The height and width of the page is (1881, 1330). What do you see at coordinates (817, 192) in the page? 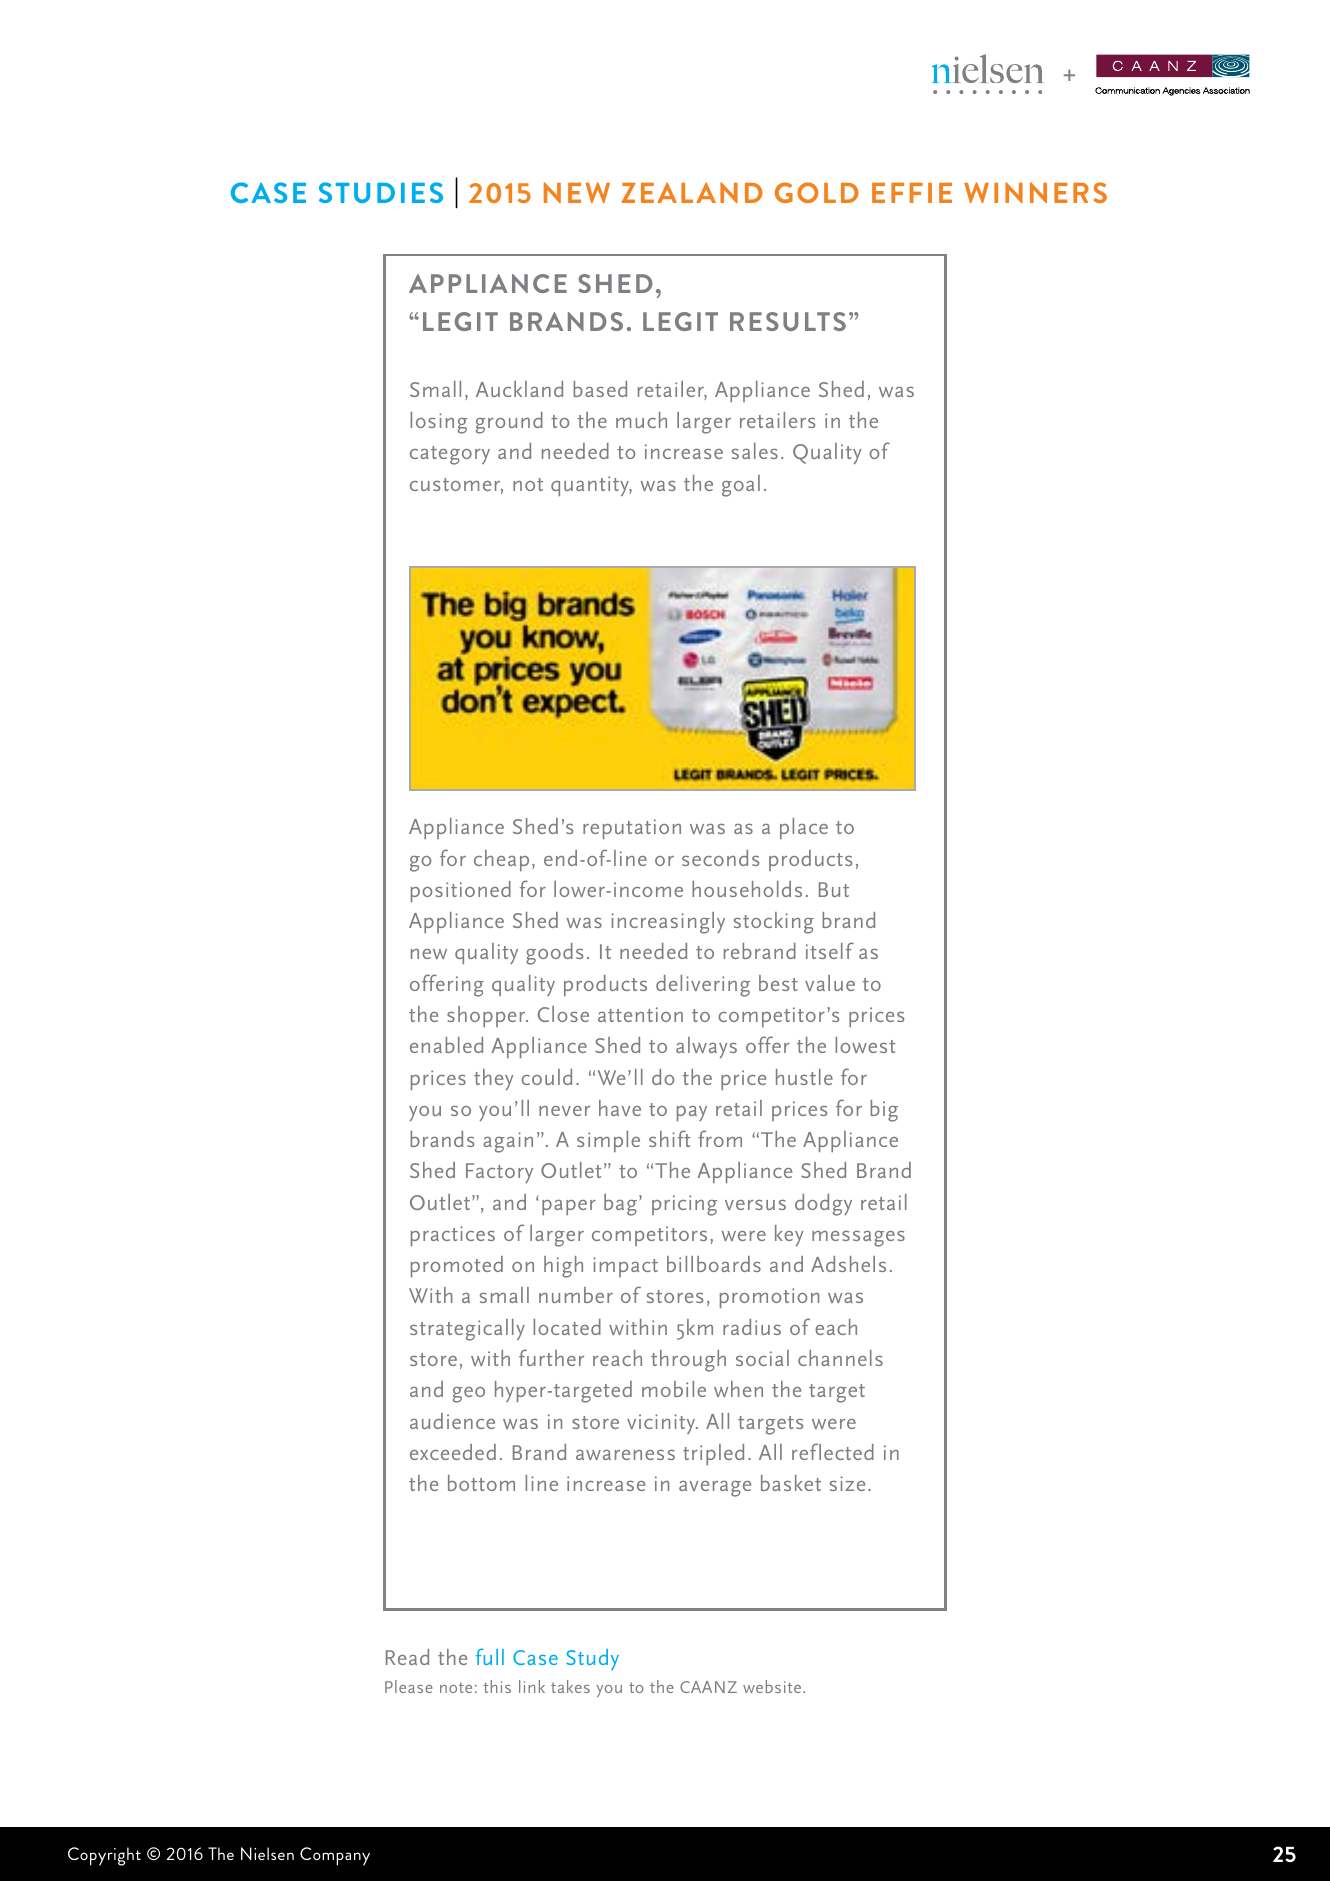
I see `Gold` at bounding box center [817, 192].
